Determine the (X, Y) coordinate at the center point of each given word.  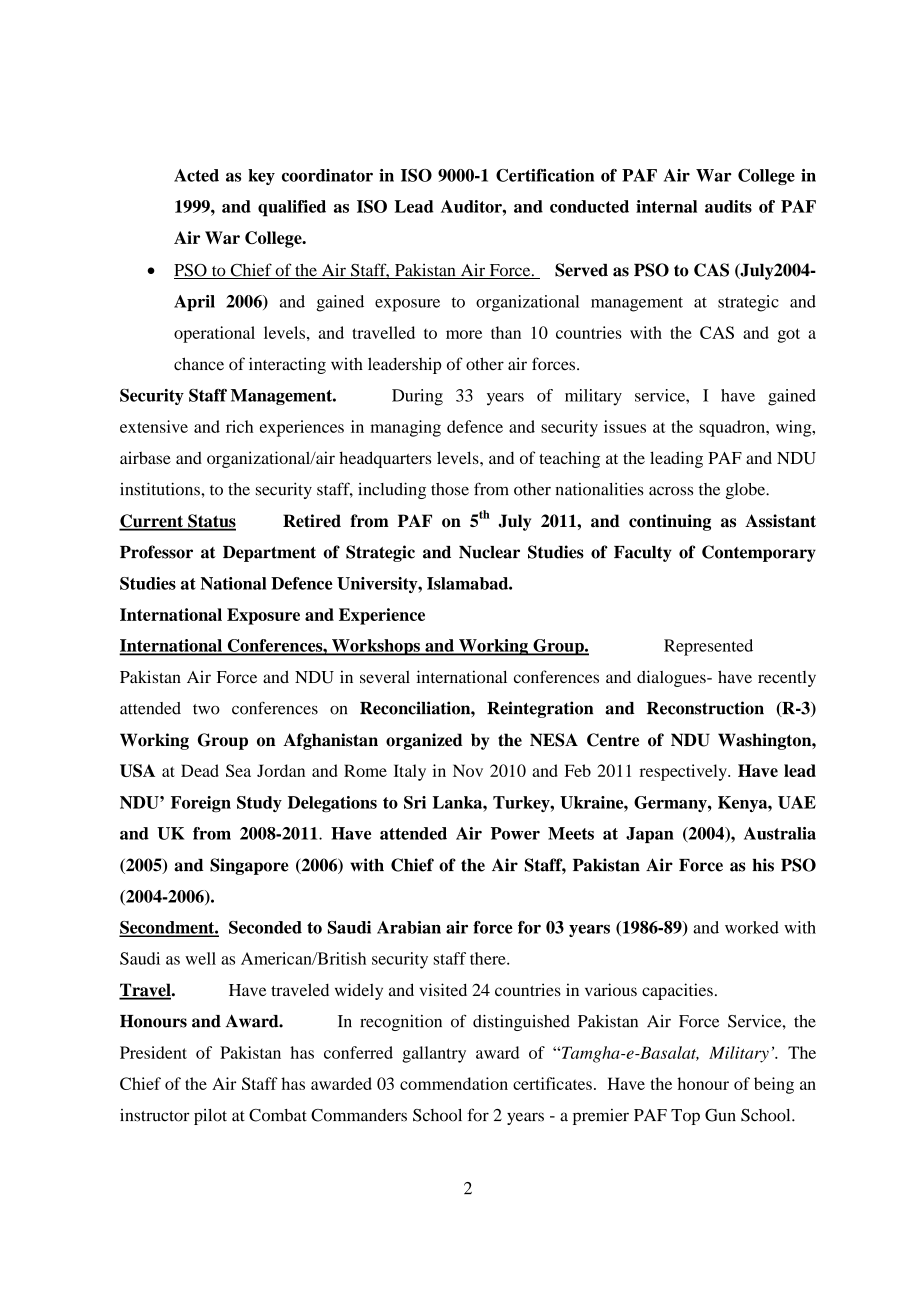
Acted (196, 175)
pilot (210, 1117)
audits (728, 206)
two (206, 709)
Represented (708, 647)
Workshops (376, 647)
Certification (545, 175)
